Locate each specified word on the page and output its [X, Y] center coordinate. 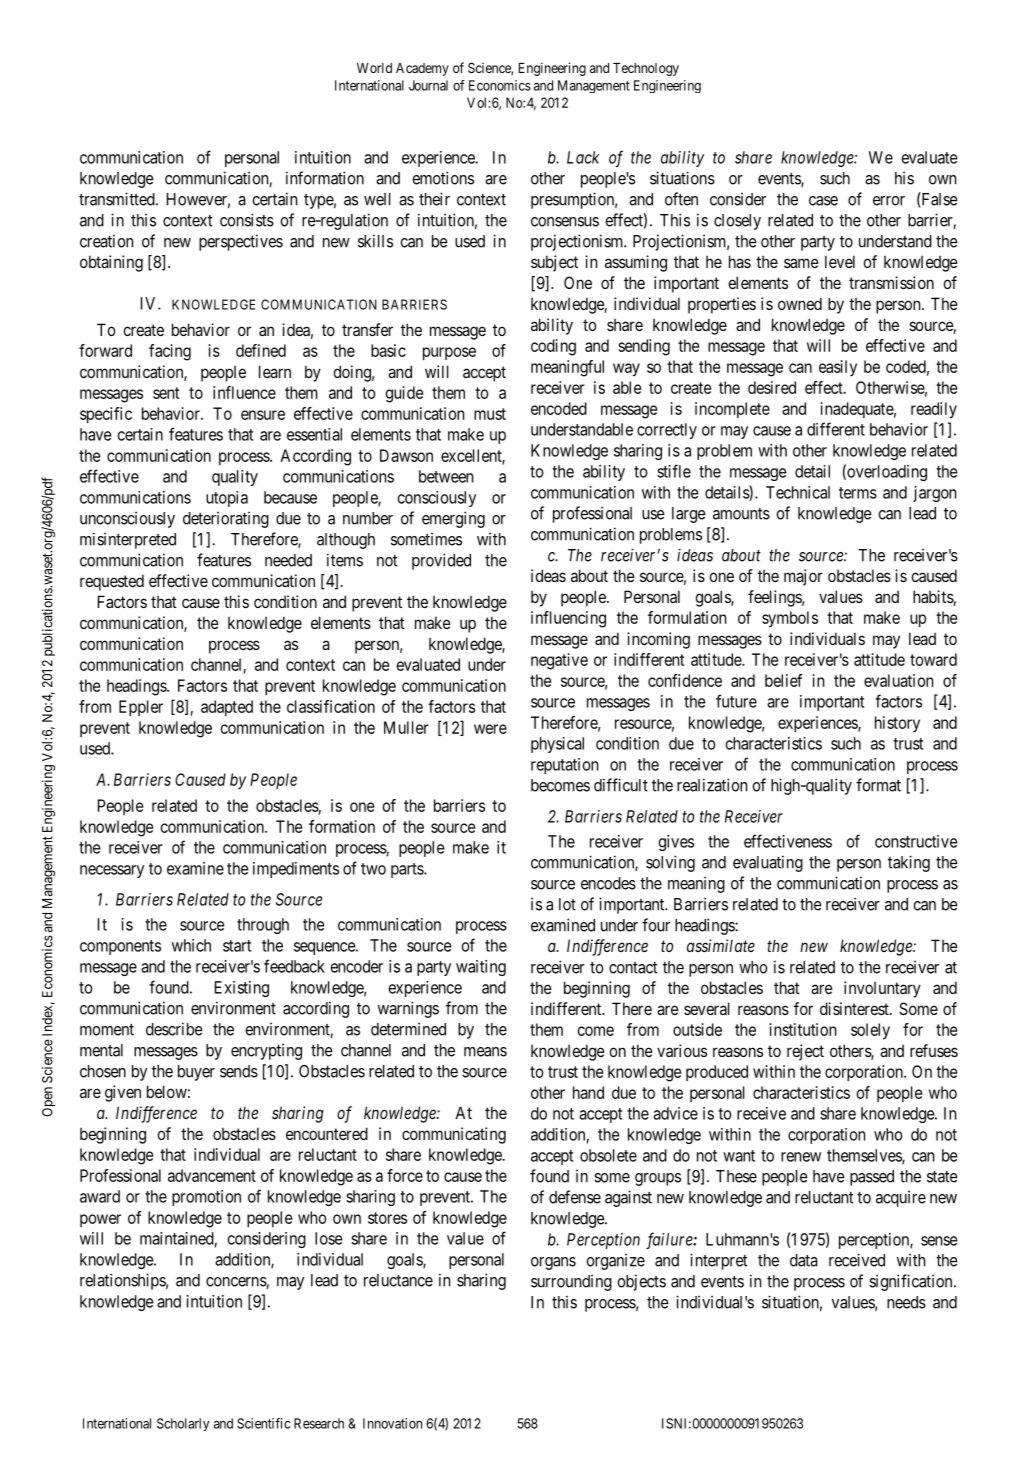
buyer [196, 1073]
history [897, 724]
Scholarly [183, 1424]
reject [805, 1052]
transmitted [118, 199]
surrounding [571, 1282]
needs [906, 1302]
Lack [583, 157]
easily [838, 368]
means [485, 1052]
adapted [227, 708]
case [823, 201]
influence [244, 392]
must [490, 414]
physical [557, 745]
